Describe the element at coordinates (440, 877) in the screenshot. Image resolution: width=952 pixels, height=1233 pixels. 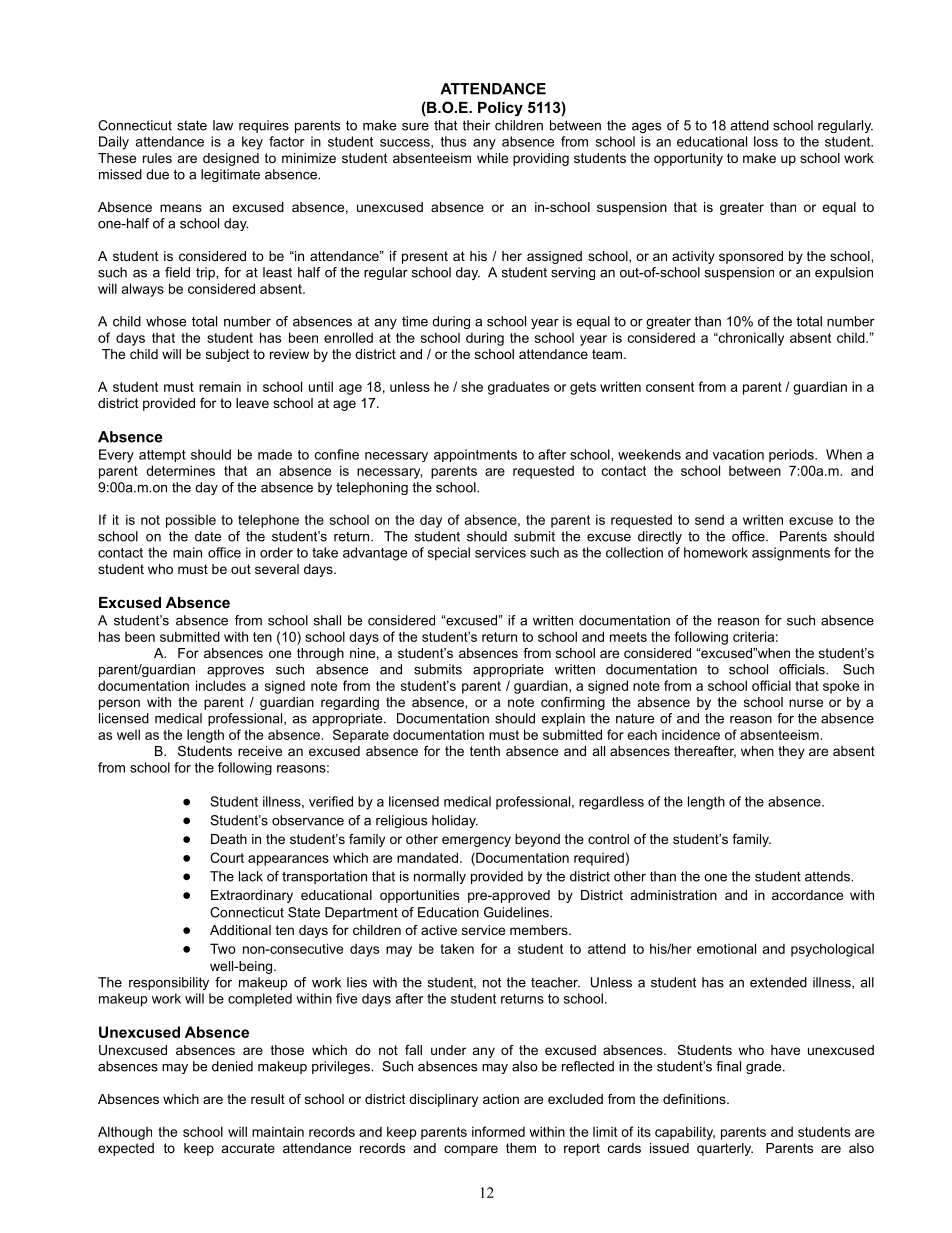
I see `normally` at that location.
